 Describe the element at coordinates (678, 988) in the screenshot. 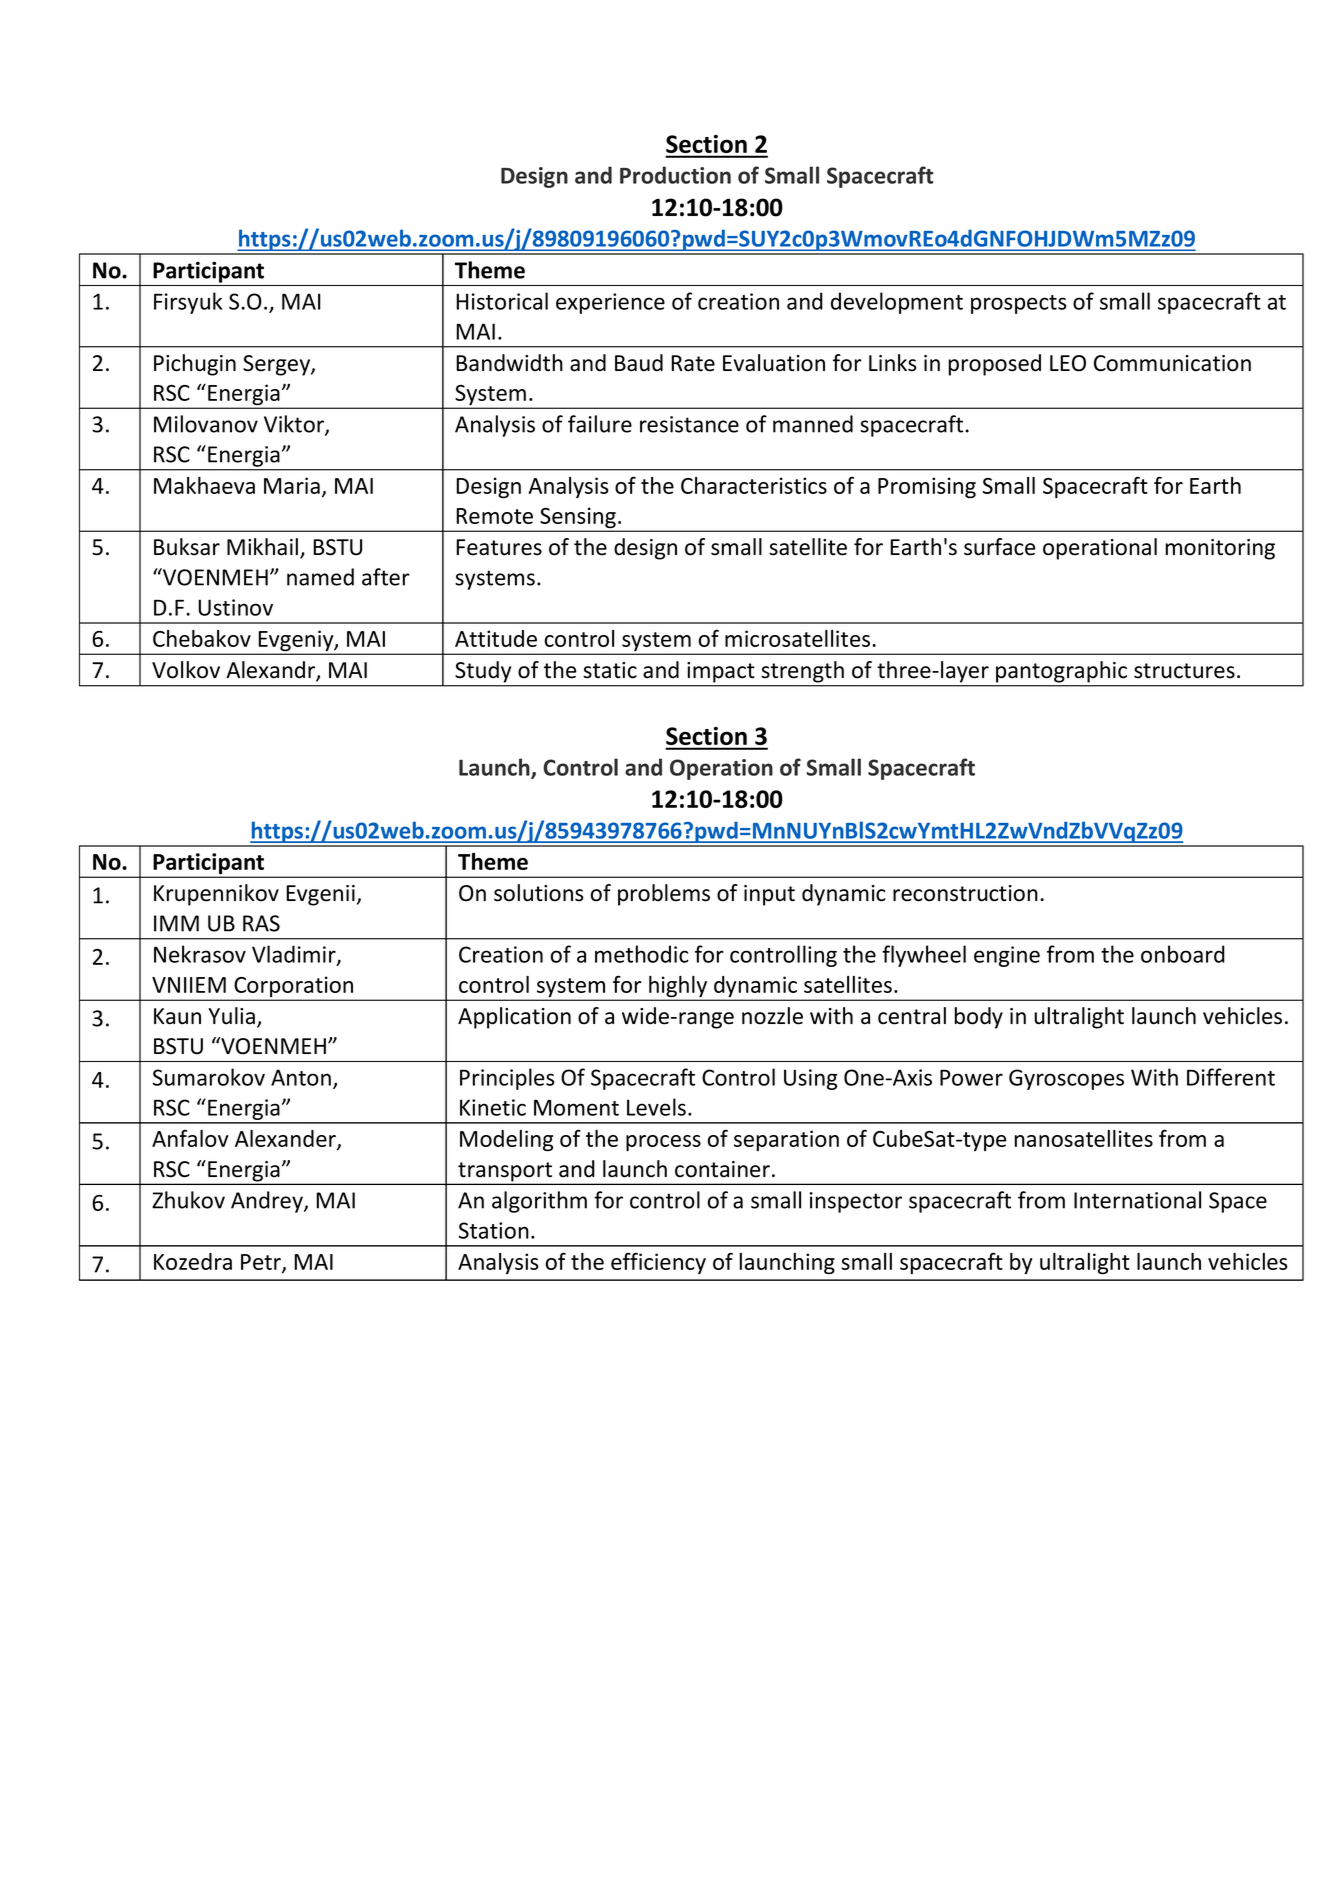

I see `highly` at that location.
